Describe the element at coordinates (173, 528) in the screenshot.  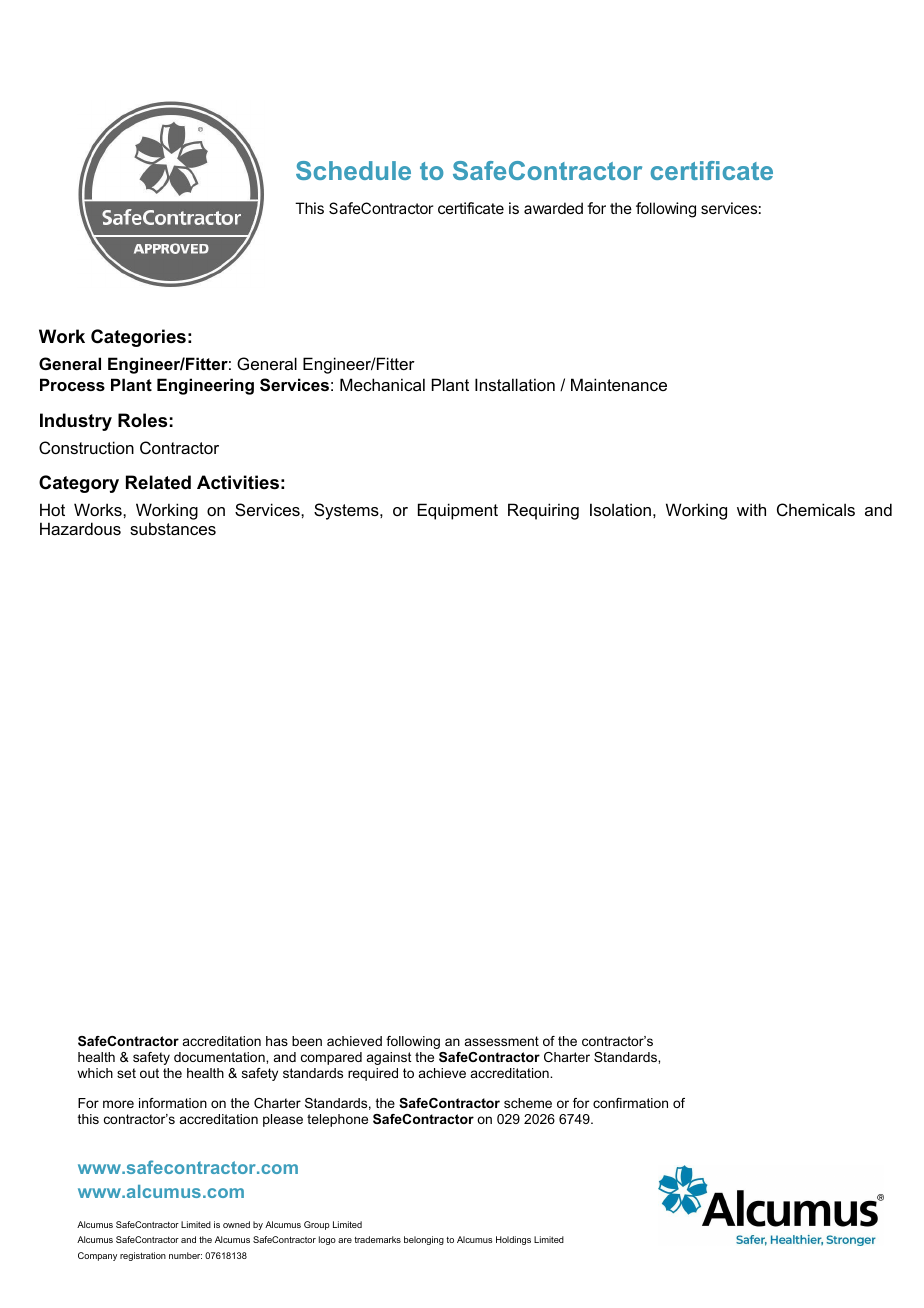
I see `substances` at that location.
